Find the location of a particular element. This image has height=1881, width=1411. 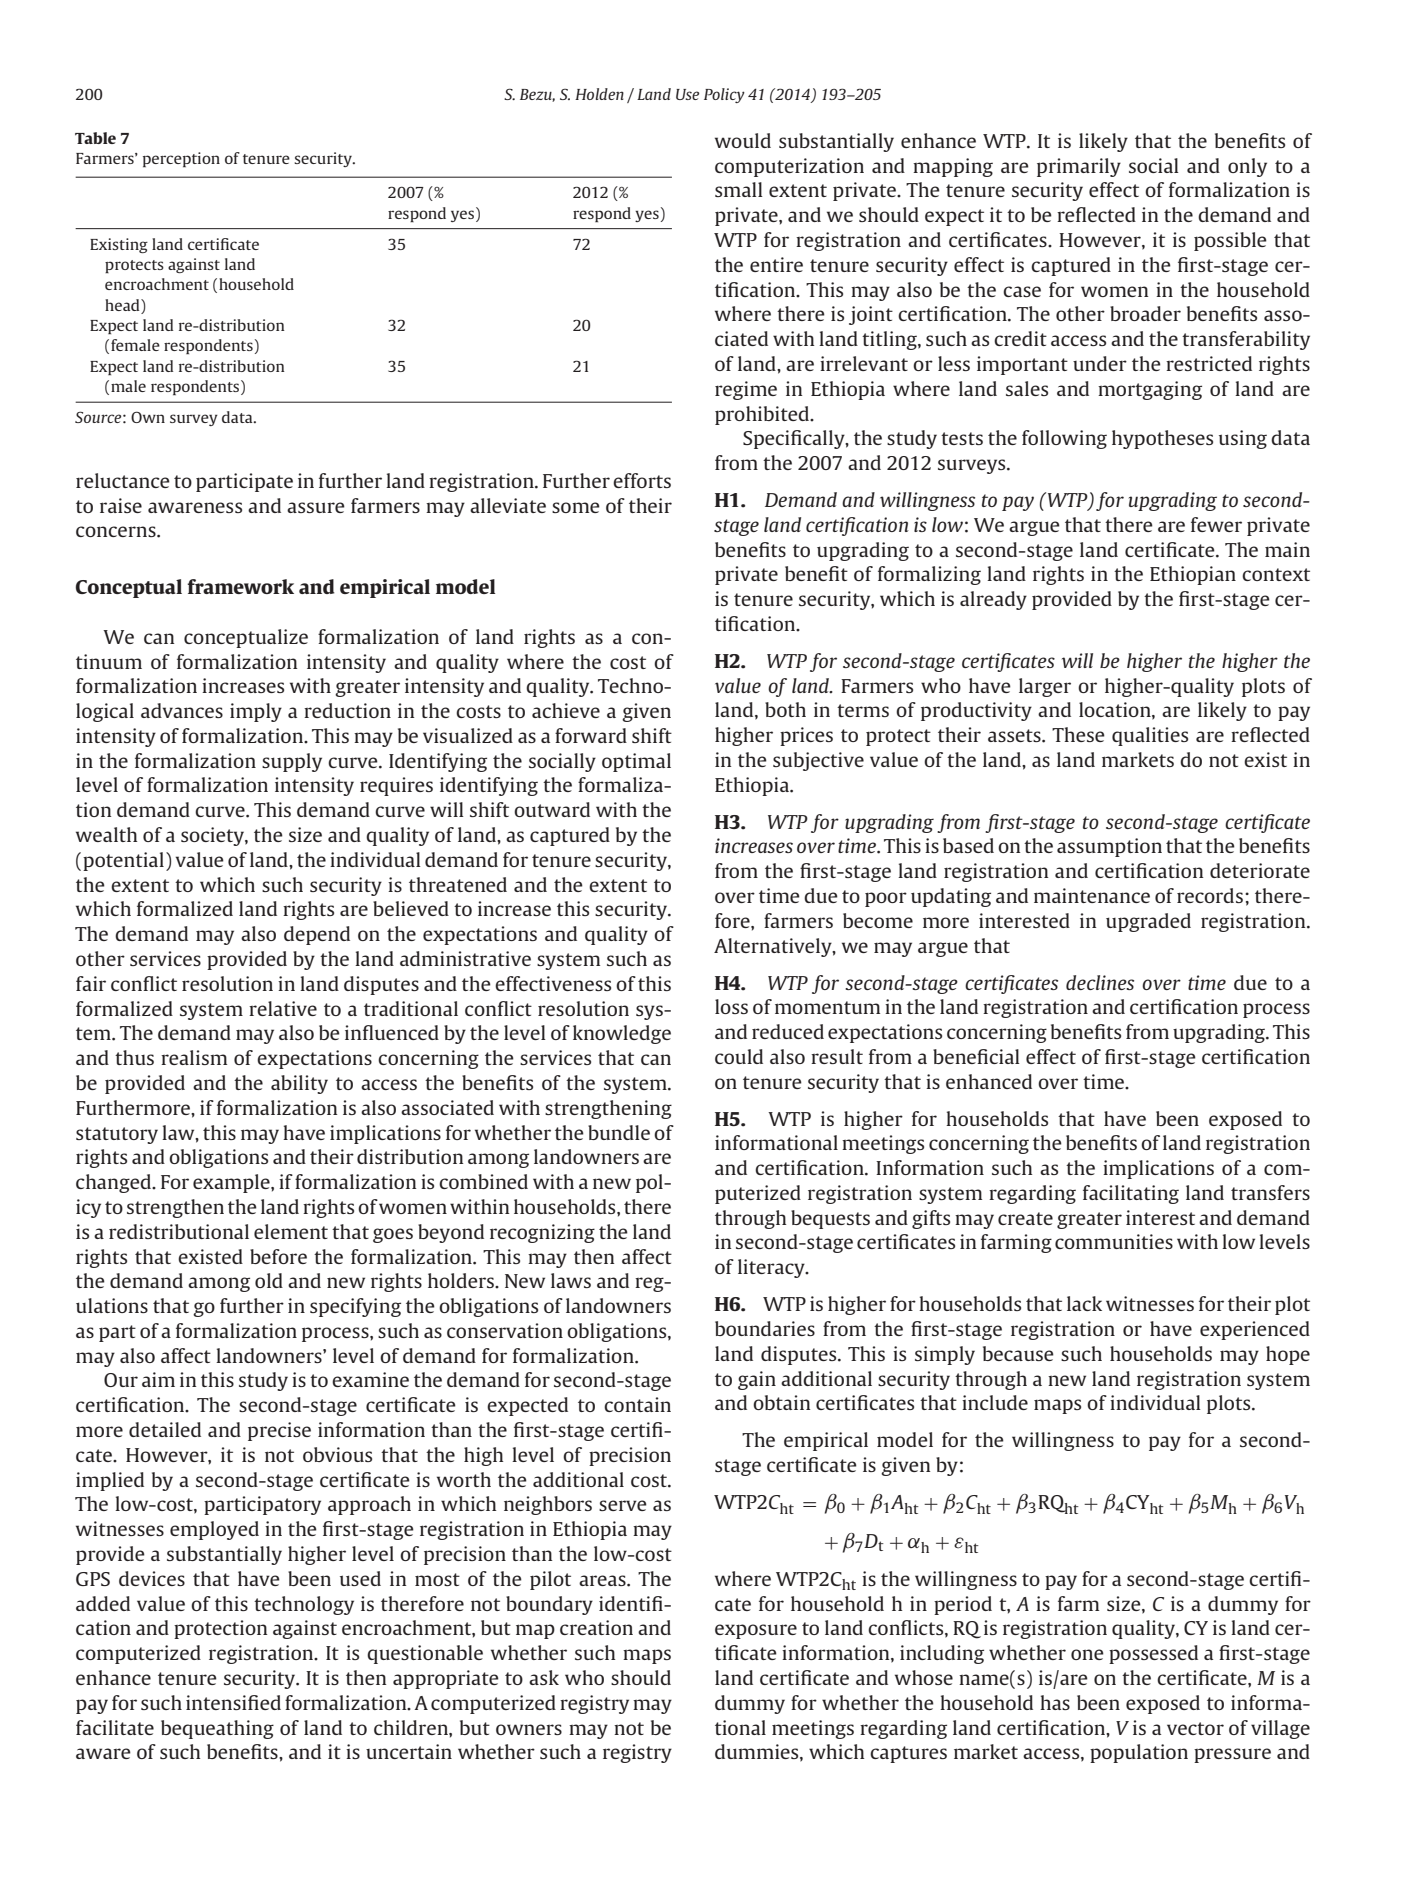

framework is located at coordinates (240, 586).
